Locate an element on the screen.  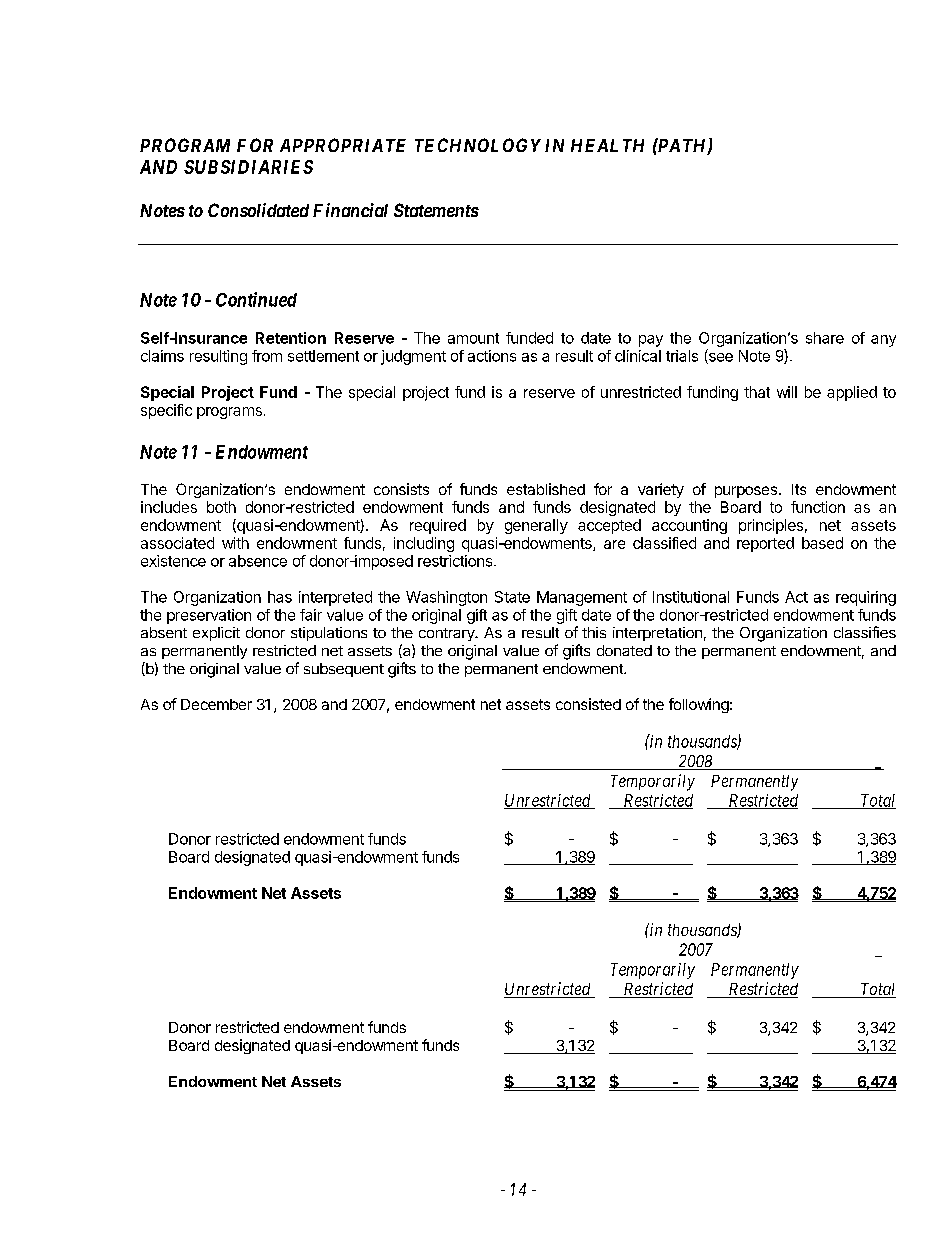
December is located at coordinates (216, 704).
